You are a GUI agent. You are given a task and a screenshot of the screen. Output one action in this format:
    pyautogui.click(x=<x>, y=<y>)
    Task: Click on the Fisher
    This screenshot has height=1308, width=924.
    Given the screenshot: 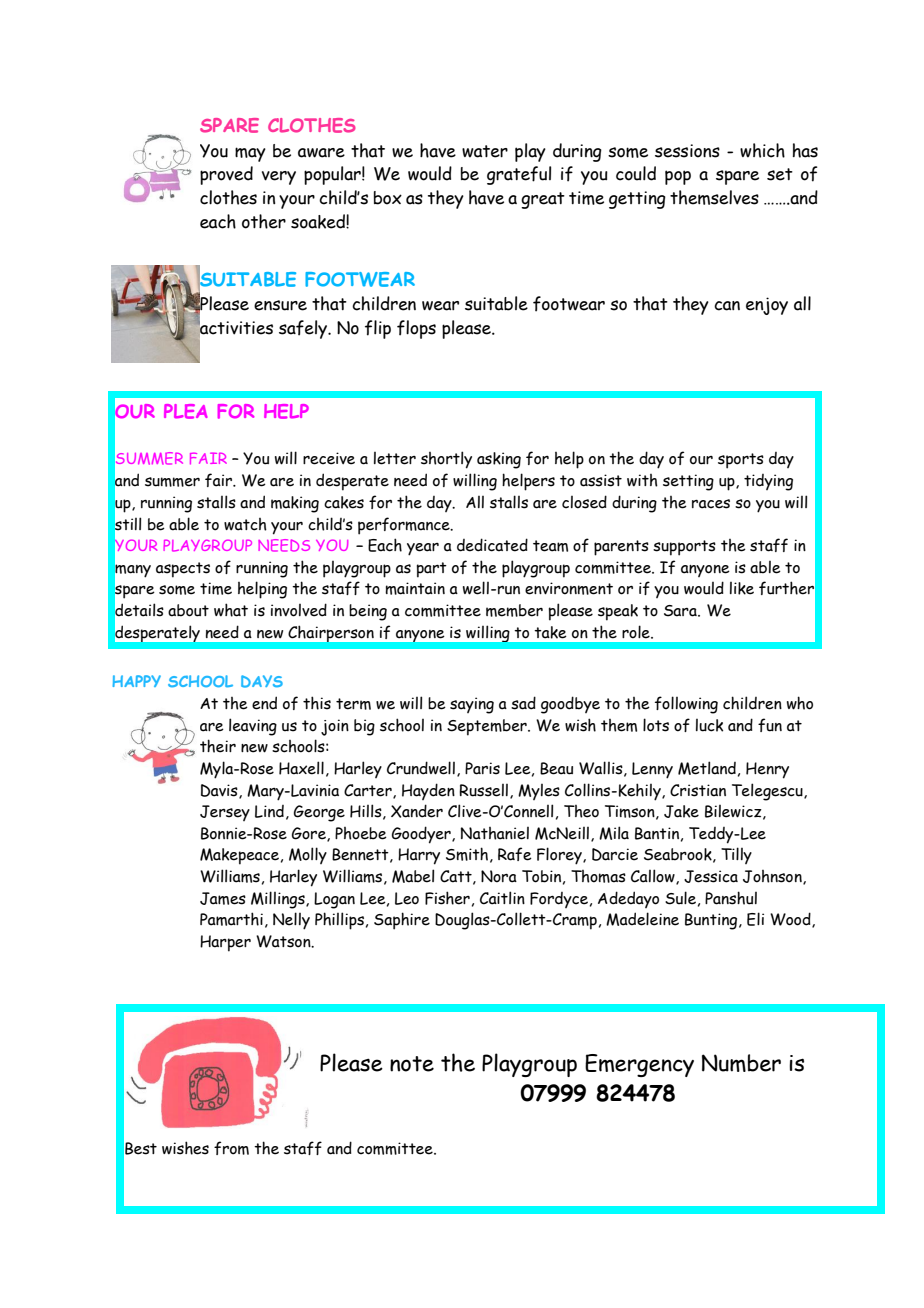 What is the action you would take?
    pyautogui.click(x=447, y=898)
